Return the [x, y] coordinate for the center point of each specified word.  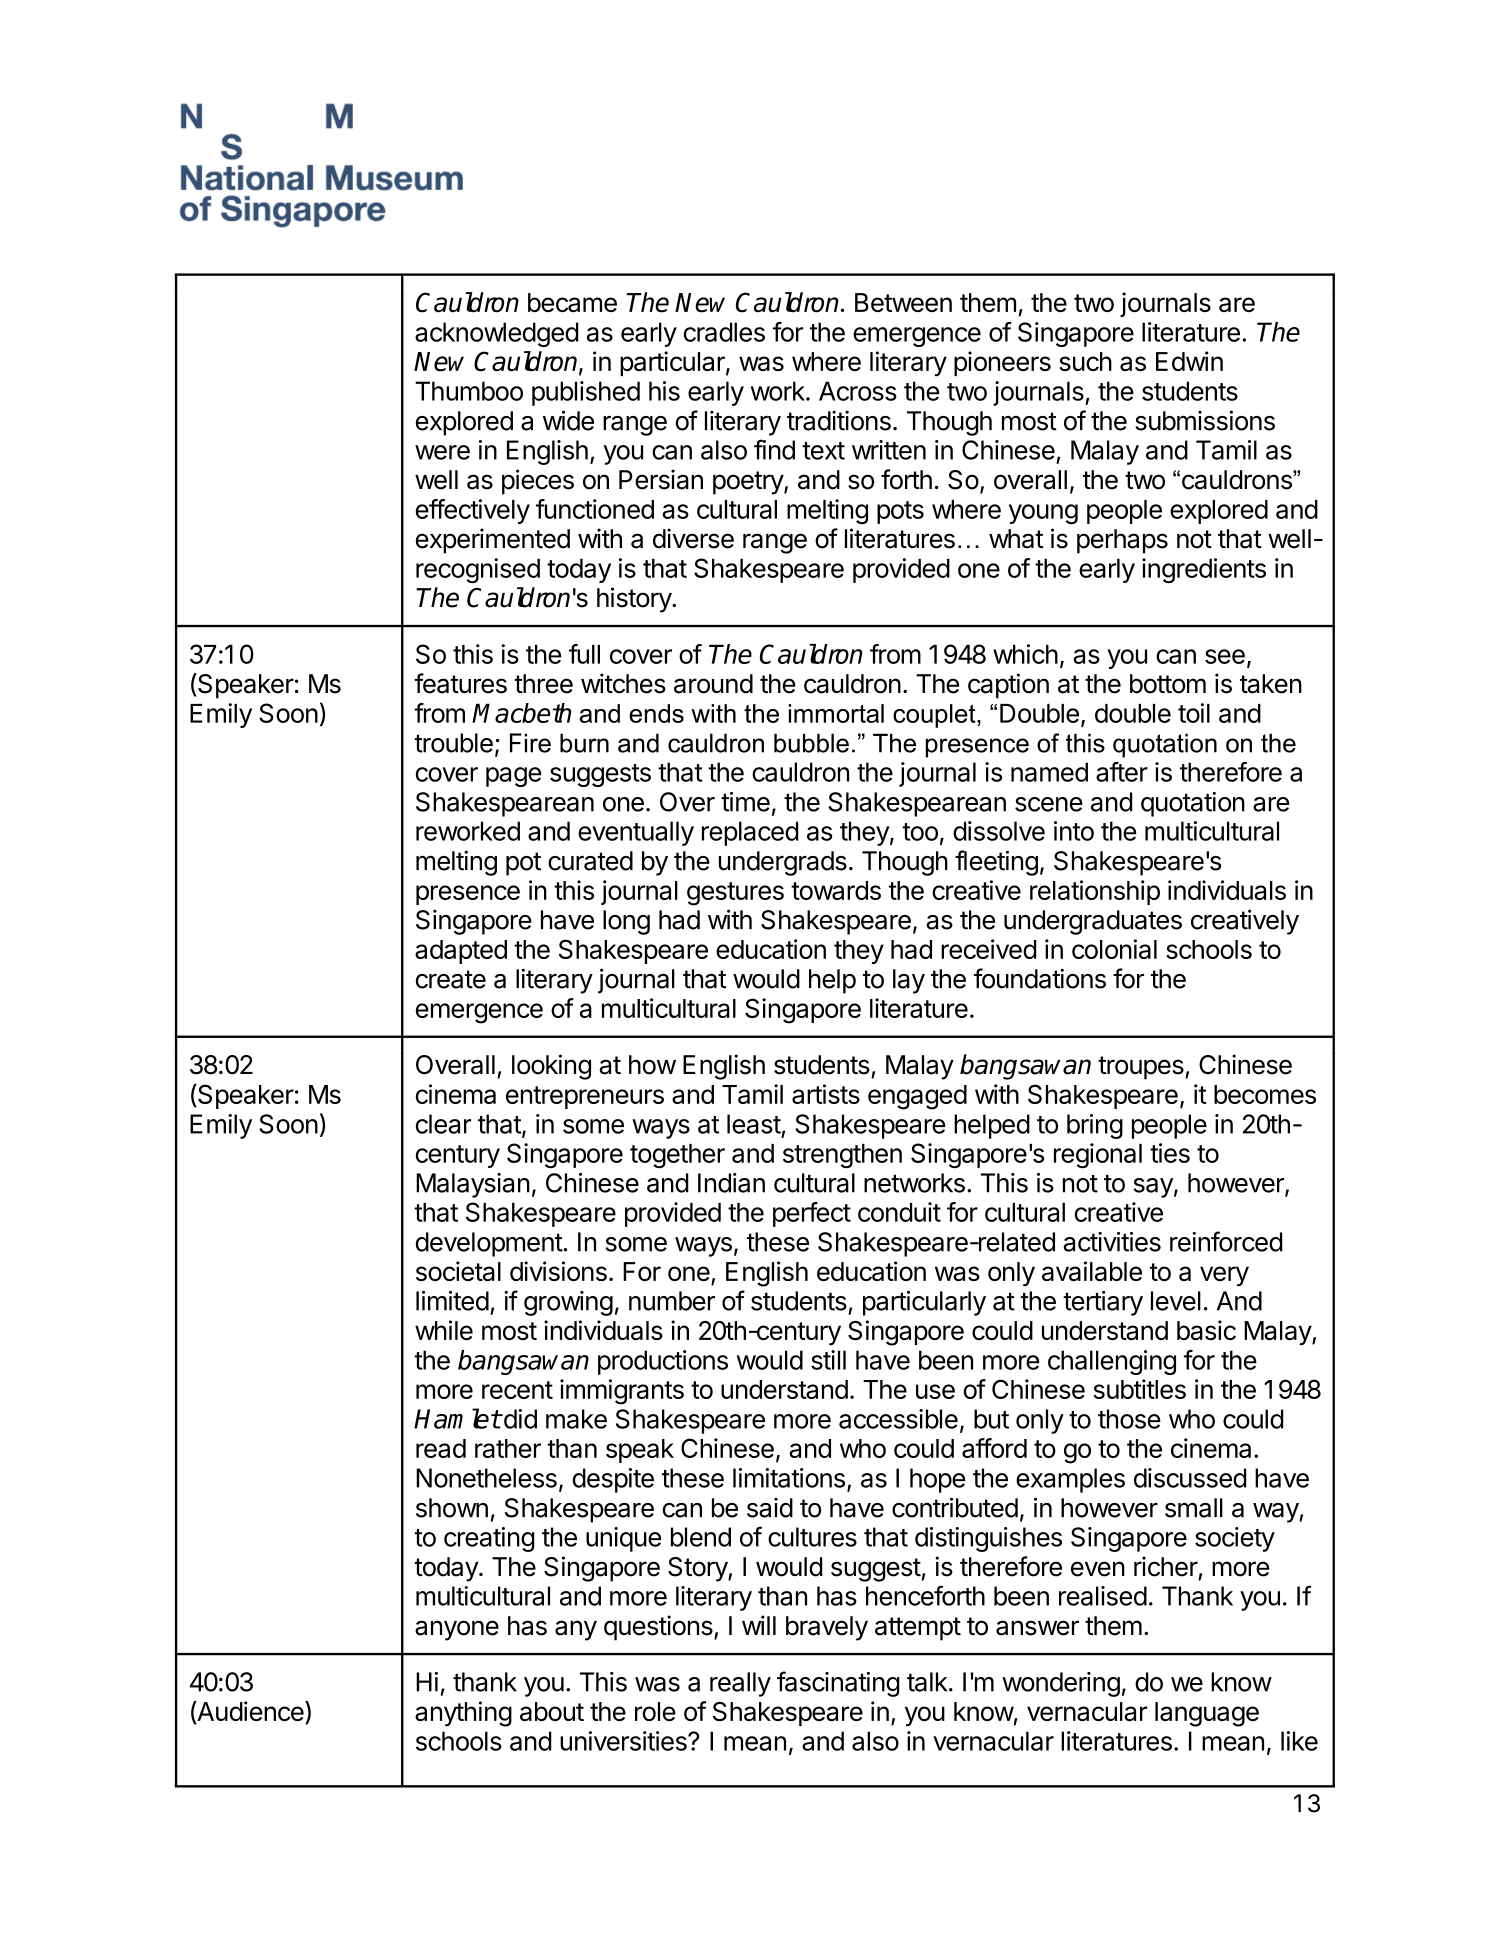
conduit [899, 1212]
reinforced [1226, 1241]
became [572, 302]
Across [858, 391]
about [552, 1711]
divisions [558, 1271]
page [513, 777]
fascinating [838, 1684]
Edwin [1189, 361]
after [1122, 772]
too [920, 832]
